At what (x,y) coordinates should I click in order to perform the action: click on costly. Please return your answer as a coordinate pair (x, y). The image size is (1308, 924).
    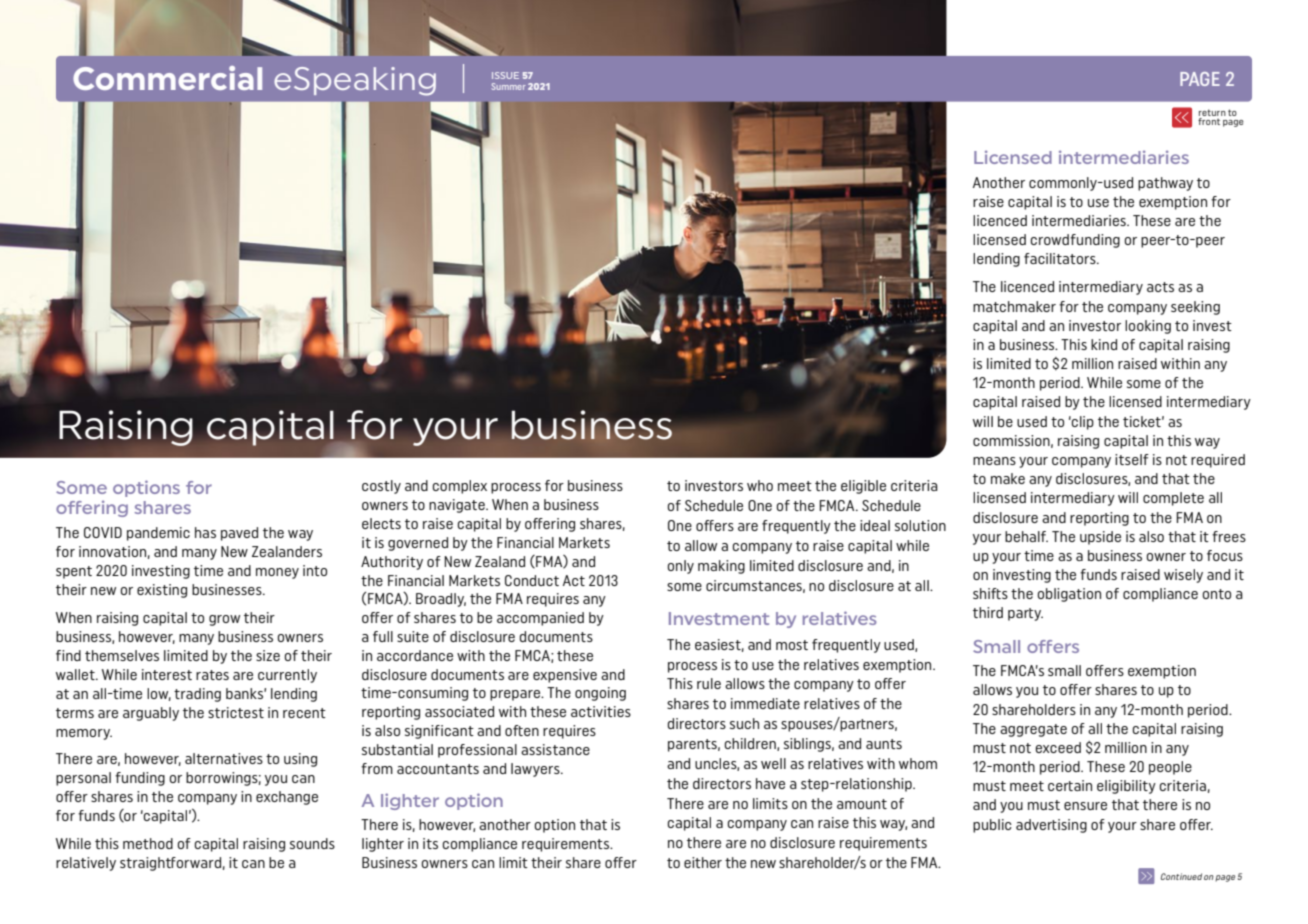
    Looking at the image, I should click on (381, 487).
